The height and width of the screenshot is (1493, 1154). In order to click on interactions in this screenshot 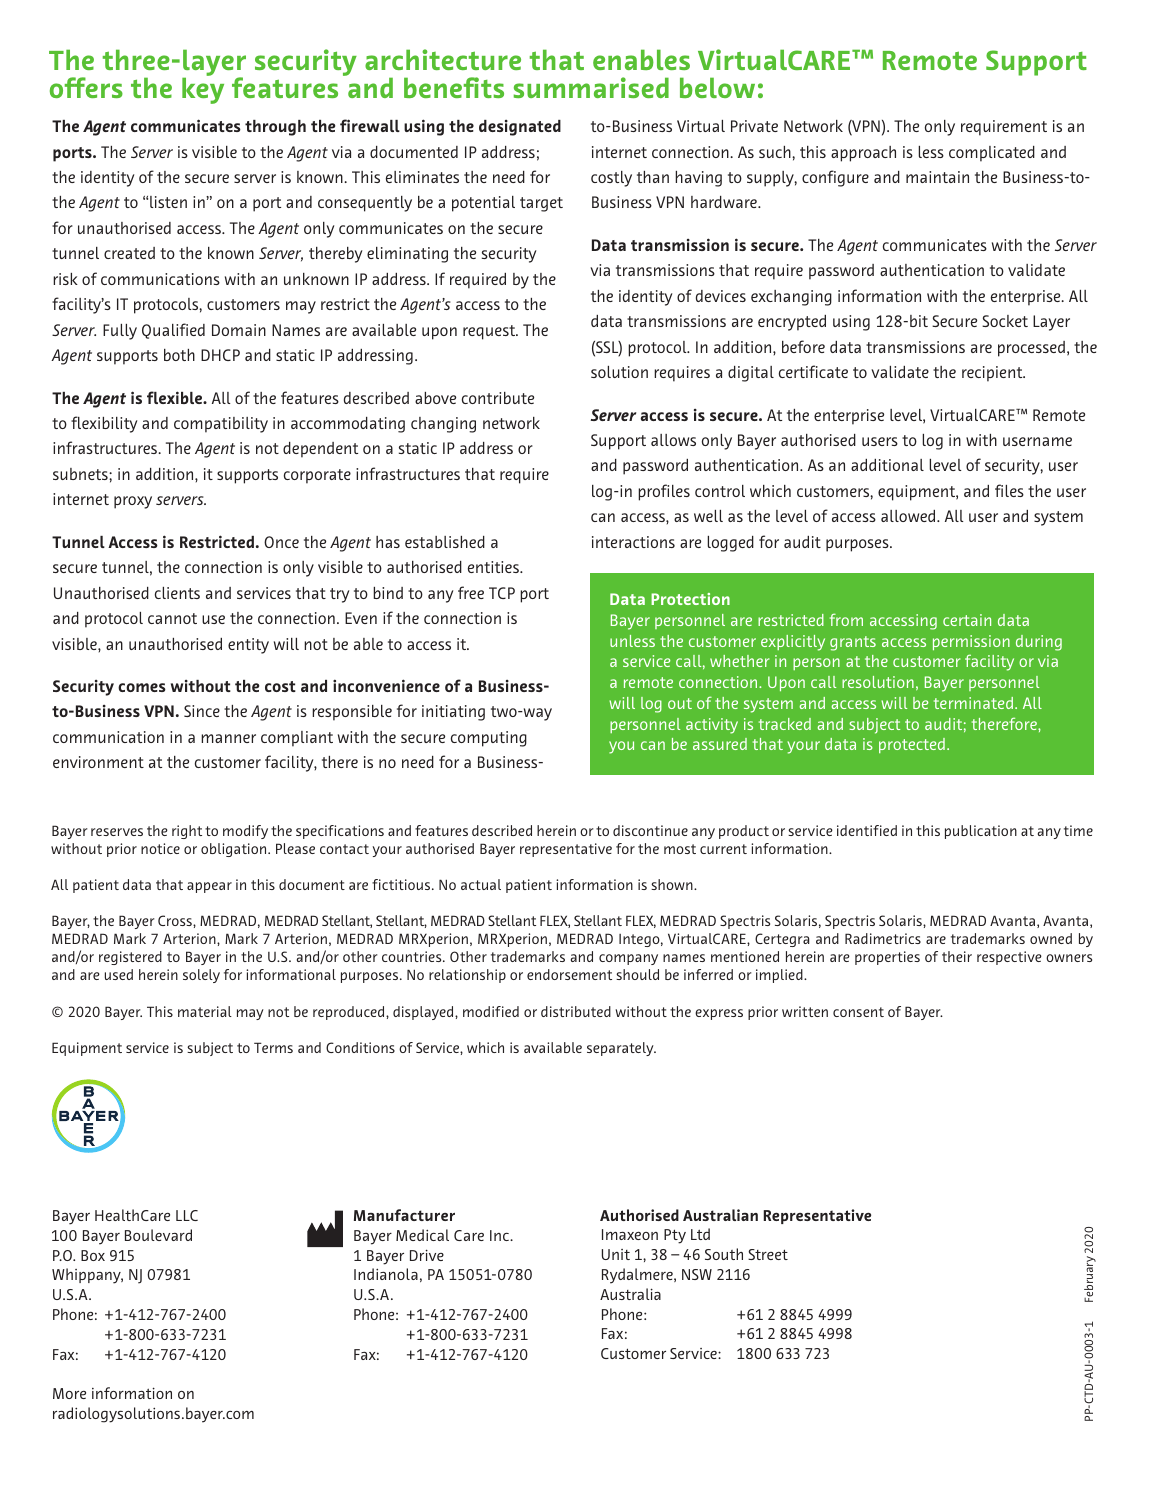, I will do `click(633, 542)`.
